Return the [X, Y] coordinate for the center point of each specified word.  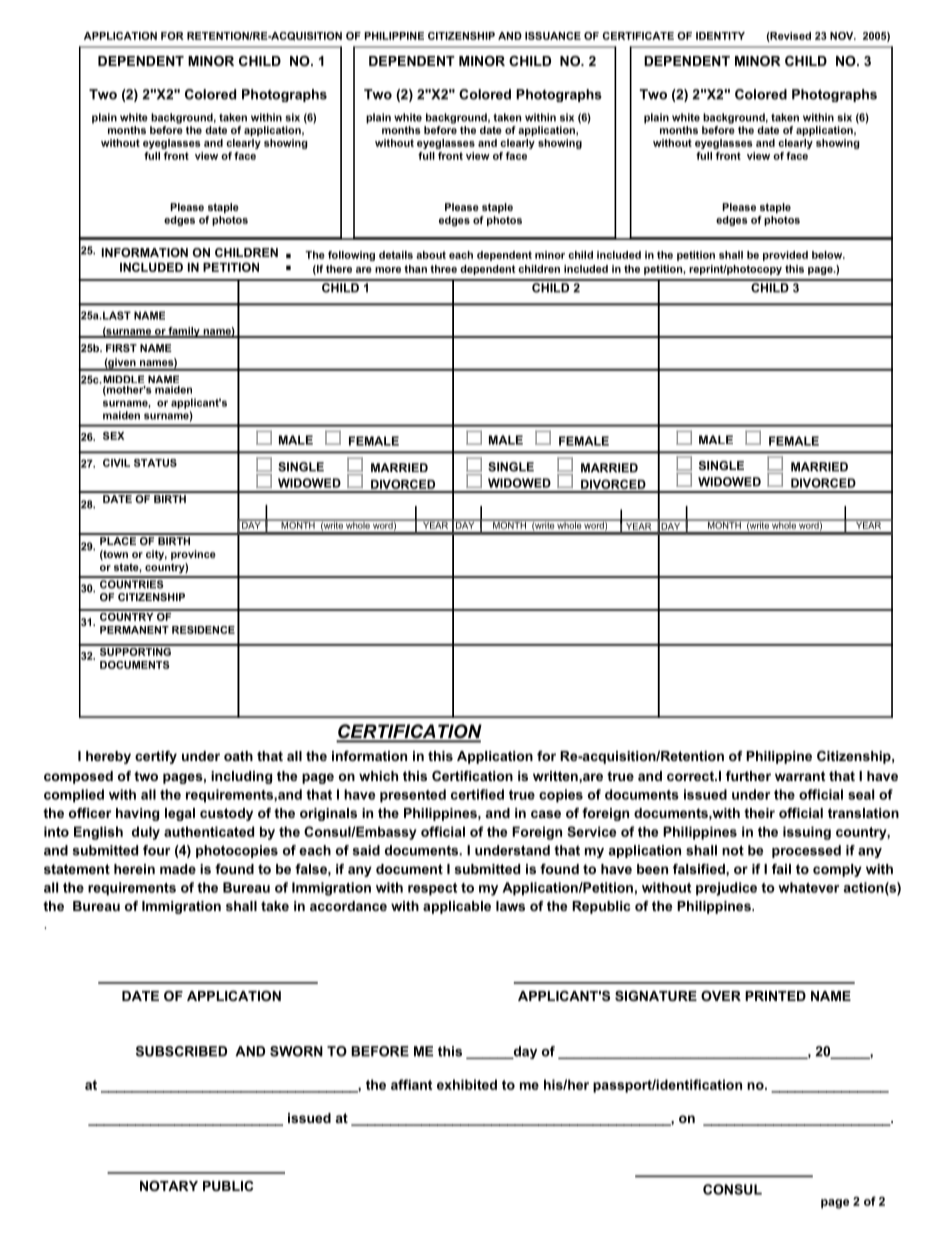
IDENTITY [720, 36]
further [748, 776]
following [351, 256]
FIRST [121, 348]
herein [134, 869]
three [443, 269]
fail [781, 869]
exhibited [467, 1084]
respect [432, 889]
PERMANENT [134, 630]
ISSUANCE [553, 36]
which [378, 776]
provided [785, 256]
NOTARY [169, 1186]
